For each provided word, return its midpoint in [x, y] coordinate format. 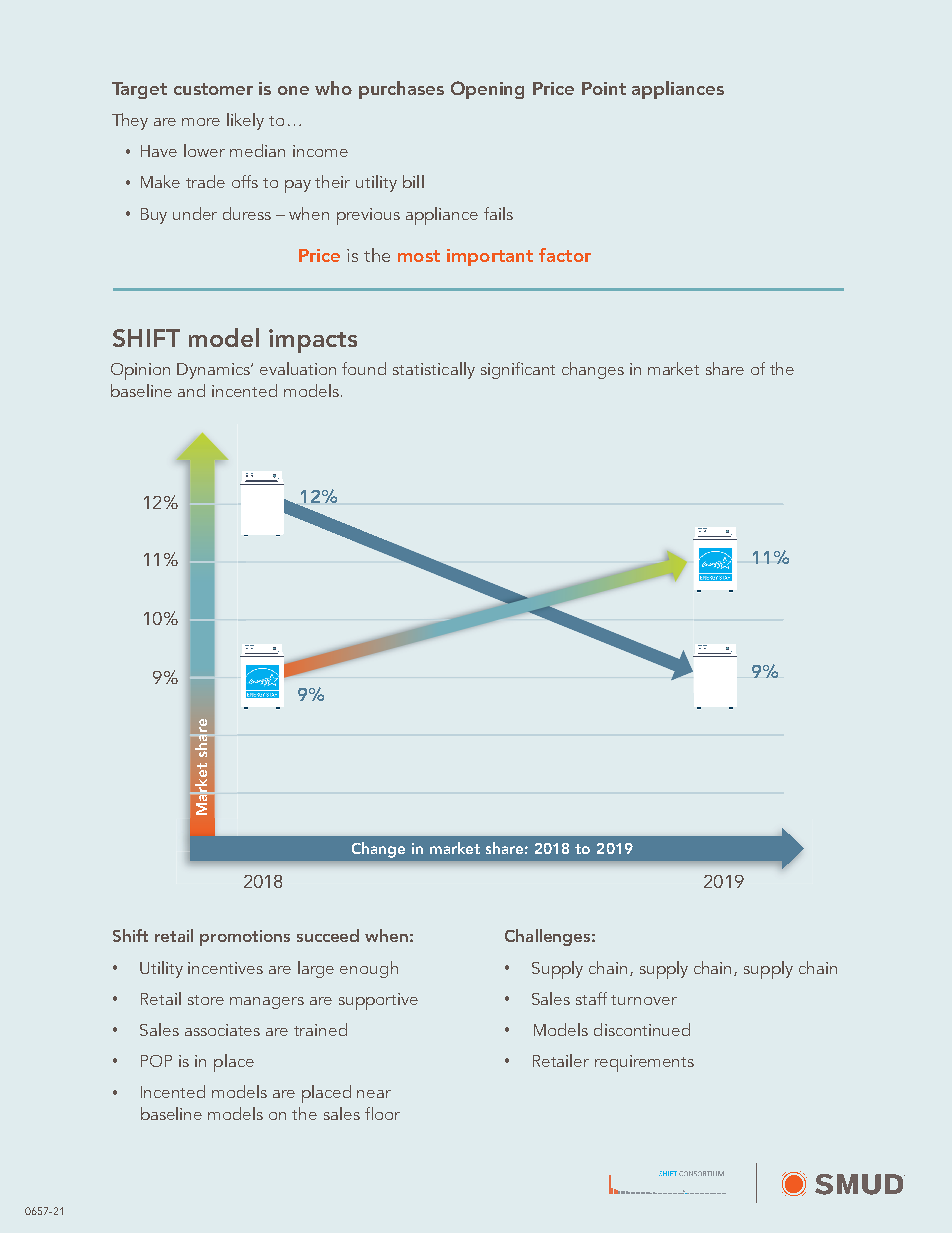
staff [591, 998]
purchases [401, 90]
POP [156, 1061]
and [191, 390]
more [201, 122]
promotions [245, 938]
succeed [328, 935]
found [364, 368]
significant [518, 370]
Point [604, 88]
